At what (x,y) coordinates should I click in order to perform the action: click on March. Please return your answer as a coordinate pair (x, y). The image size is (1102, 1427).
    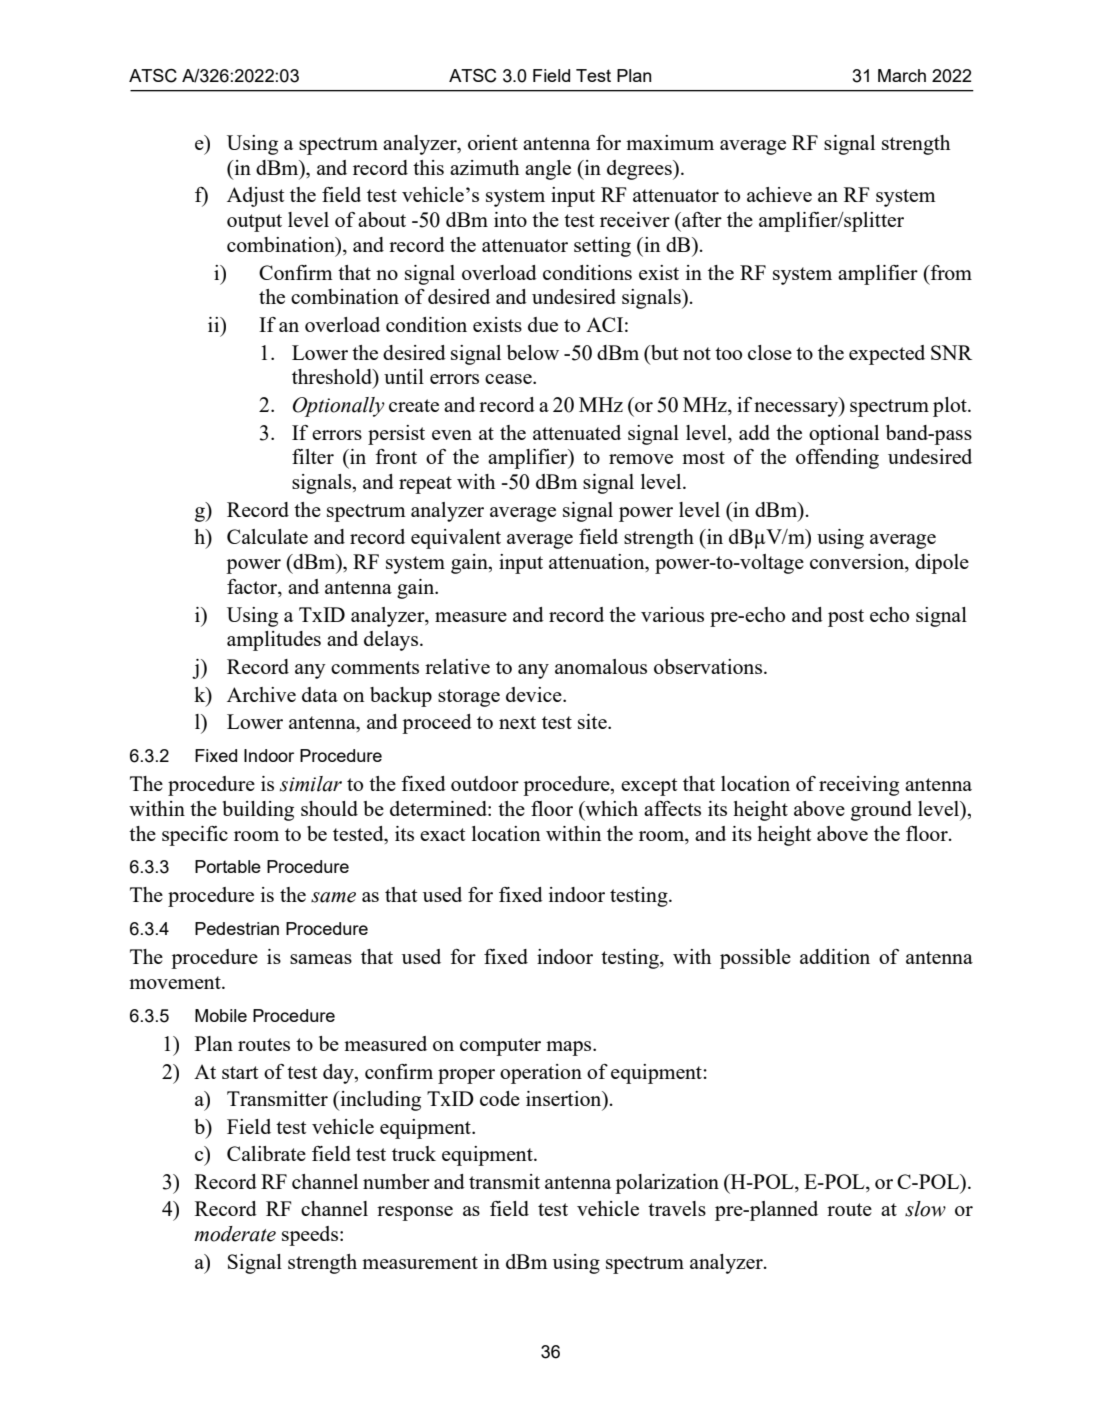
    Looking at the image, I should click on (902, 75).
